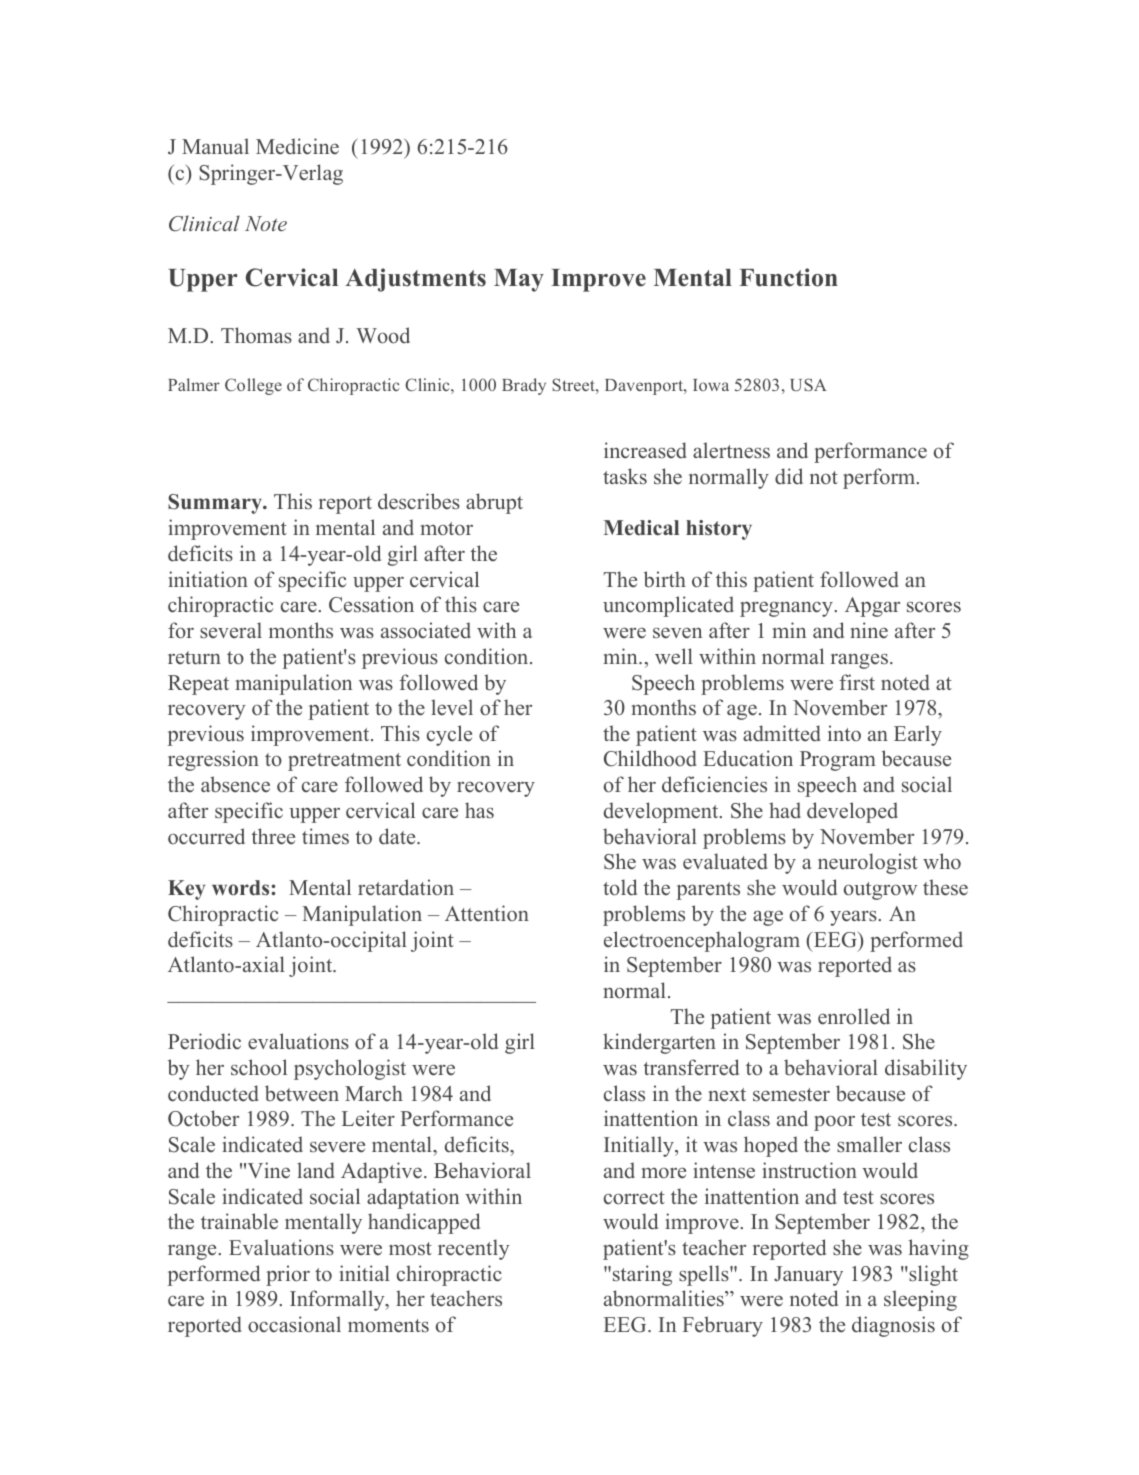 The height and width of the page is (1475, 1139). I want to click on tasks, so click(625, 476).
